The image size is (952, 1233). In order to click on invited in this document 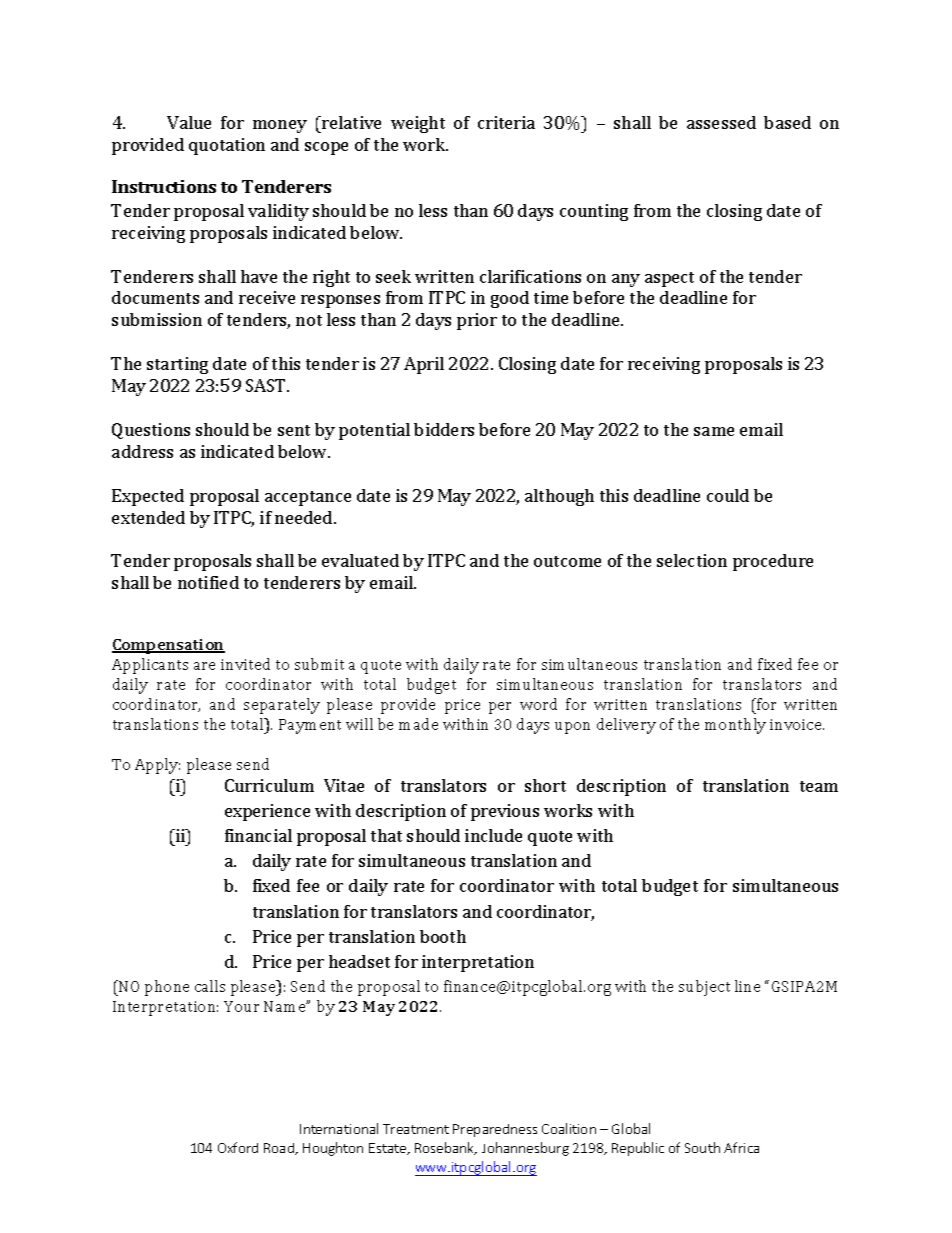, I will do `click(245, 664)`.
